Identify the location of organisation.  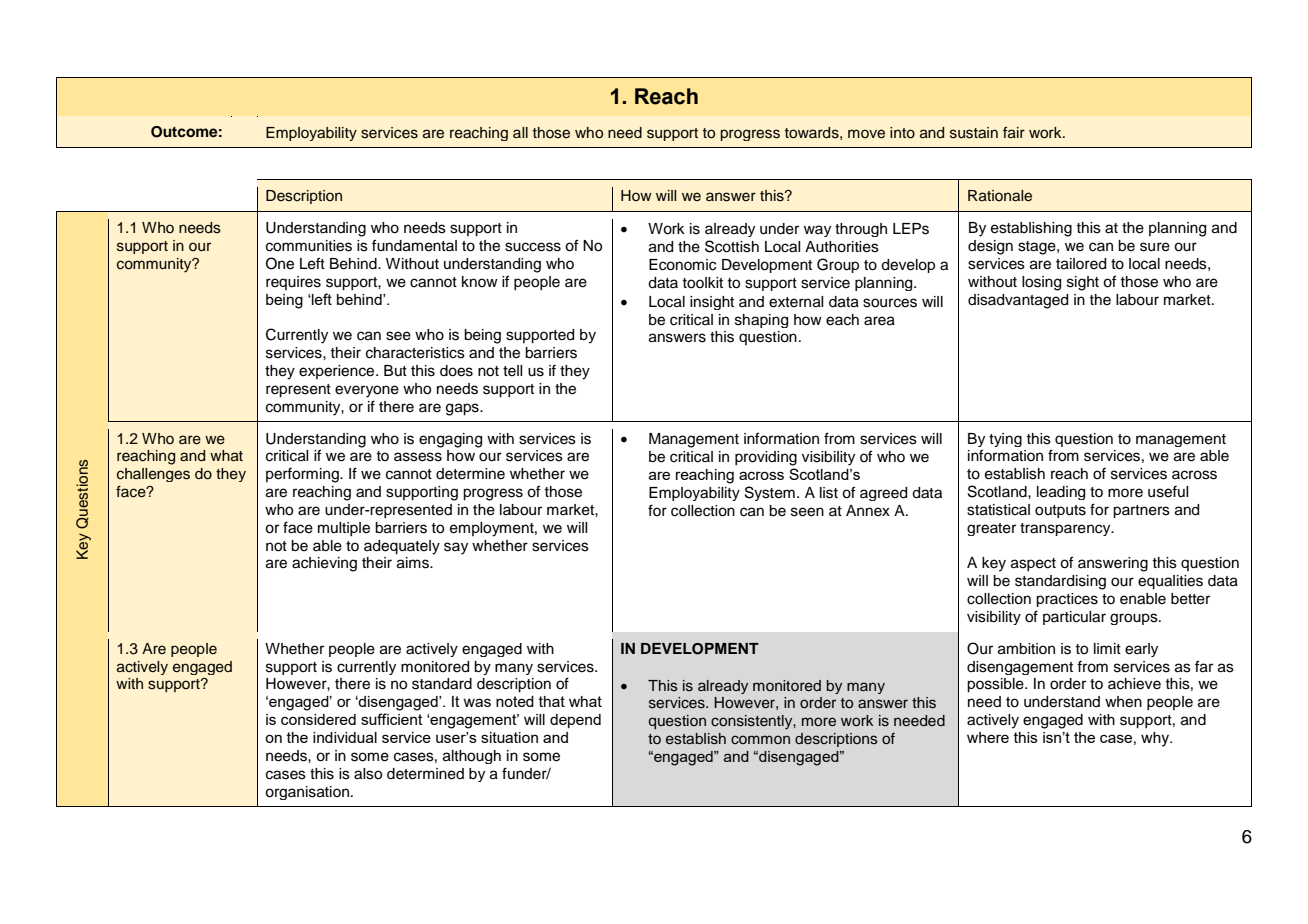
(307, 793).
